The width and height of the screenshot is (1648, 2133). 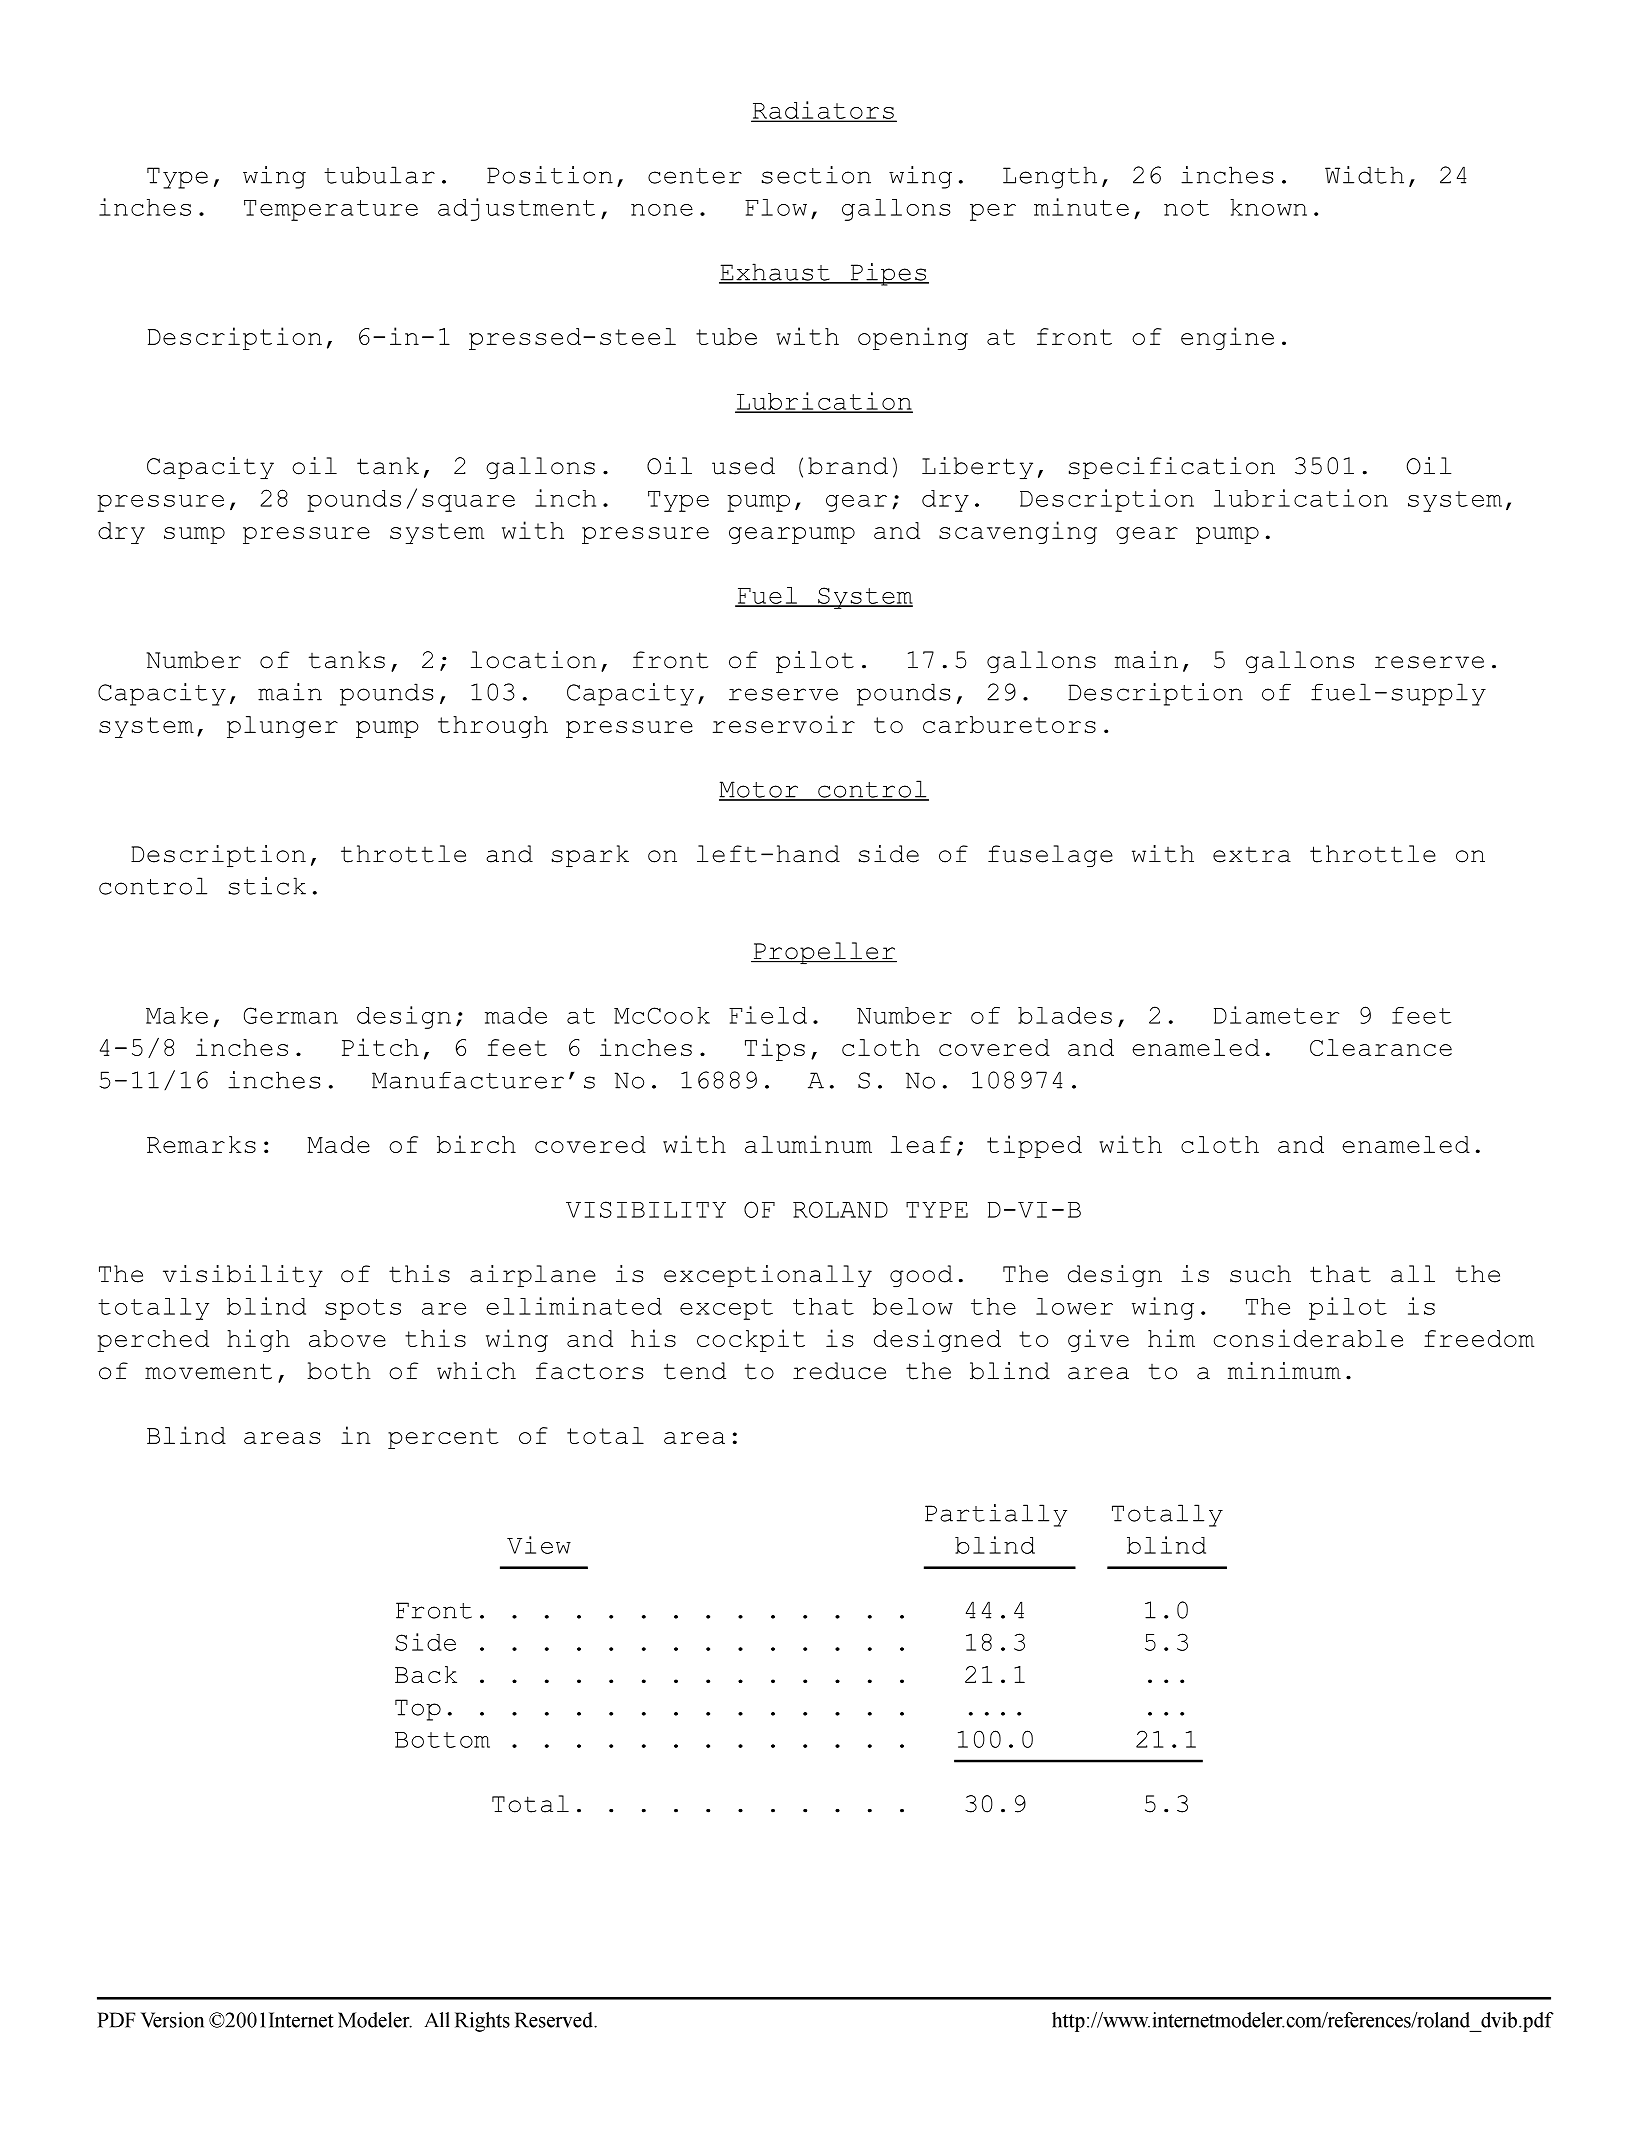 What do you see at coordinates (1252, 855) in the screenshot?
I see `extra` at bounding box center [1252, 855].
